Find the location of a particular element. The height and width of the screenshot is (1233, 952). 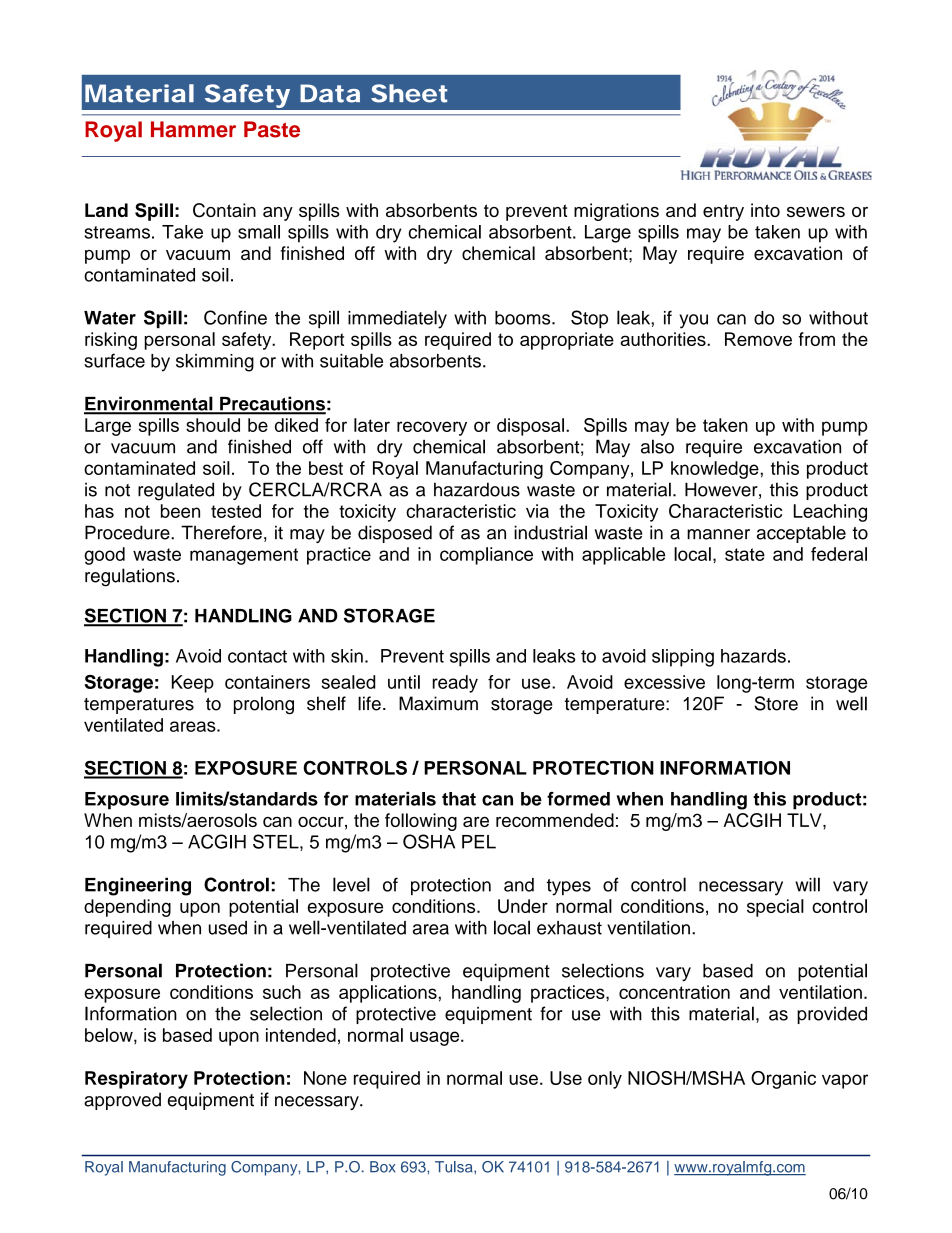

special is located at coordinates (775, 908).
